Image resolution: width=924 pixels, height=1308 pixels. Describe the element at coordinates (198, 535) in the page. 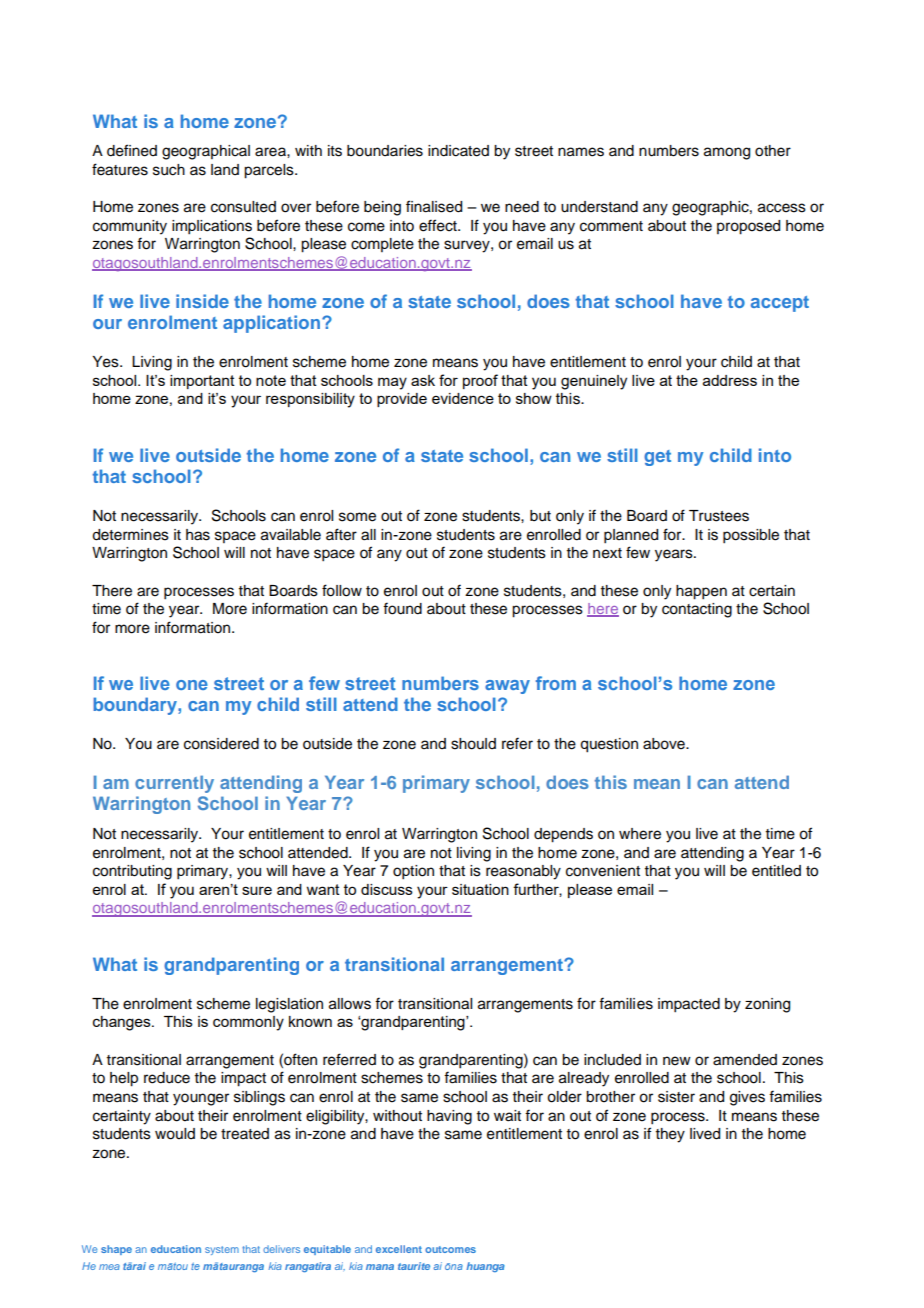

I see `has` at that location.
